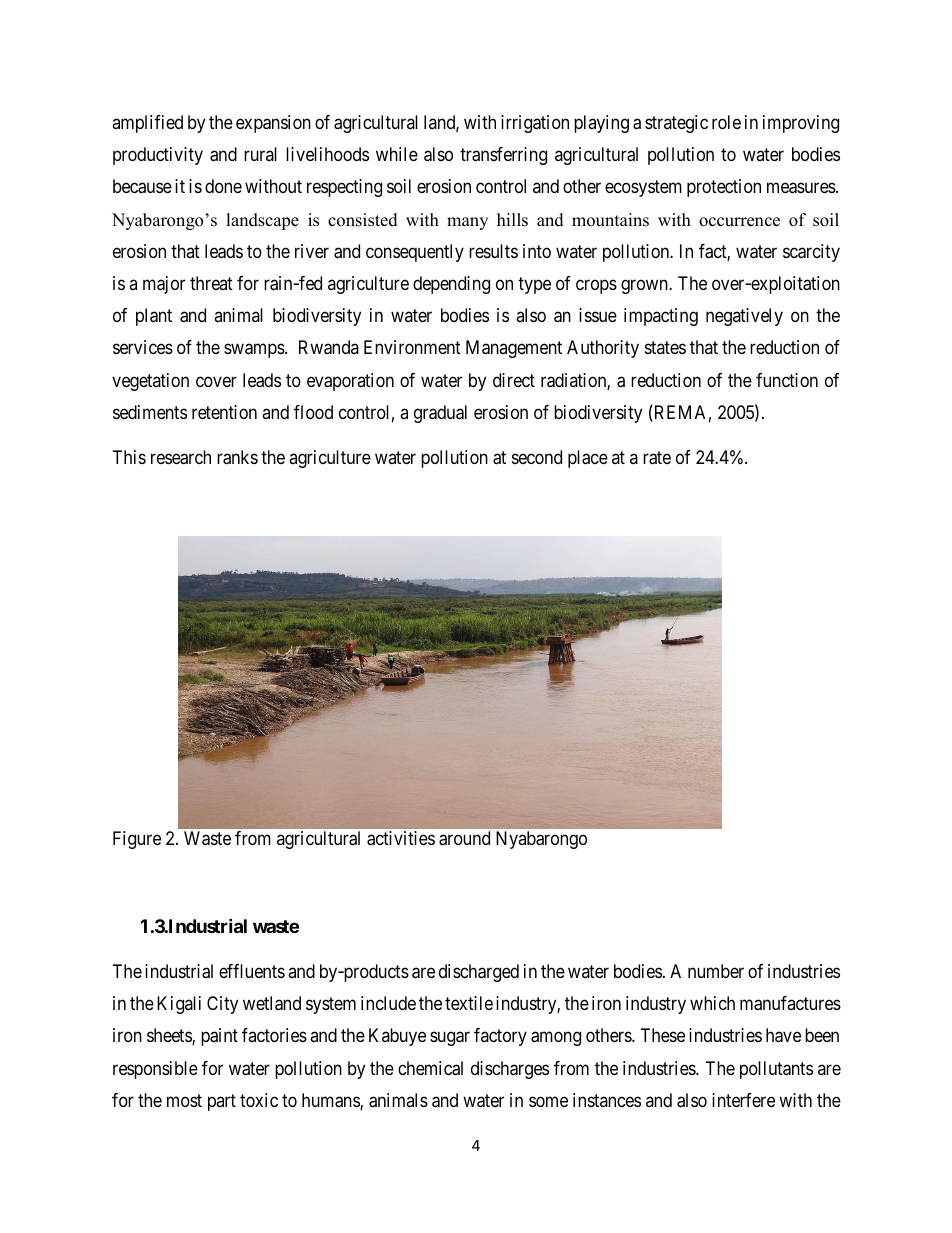 The height and width of the page is (1233, 952). Describe the element at coordinates (224, 412) in the page. I see `retention` at that location.
